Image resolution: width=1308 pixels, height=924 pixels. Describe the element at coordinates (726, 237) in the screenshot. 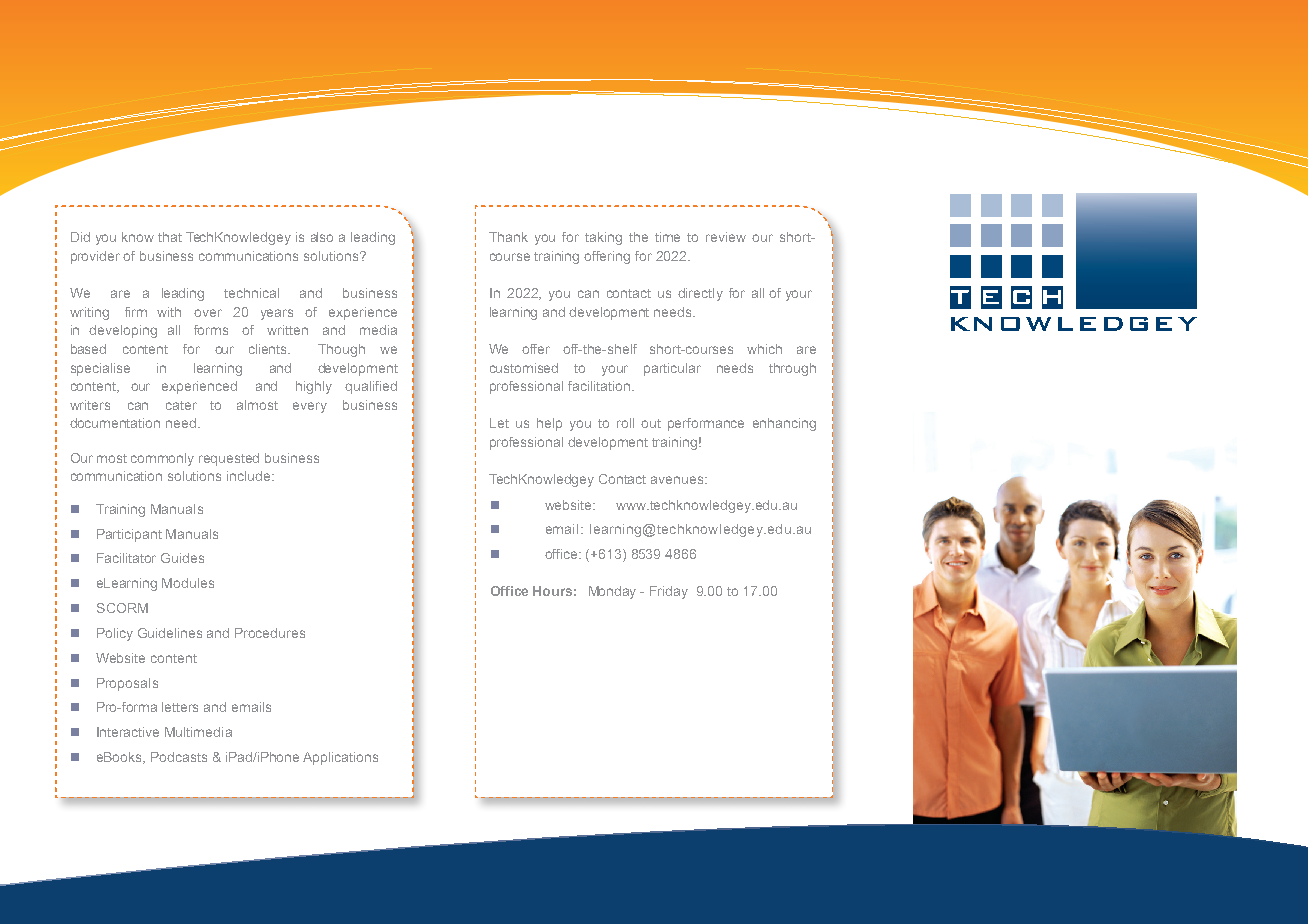

I see `review` at that location.
